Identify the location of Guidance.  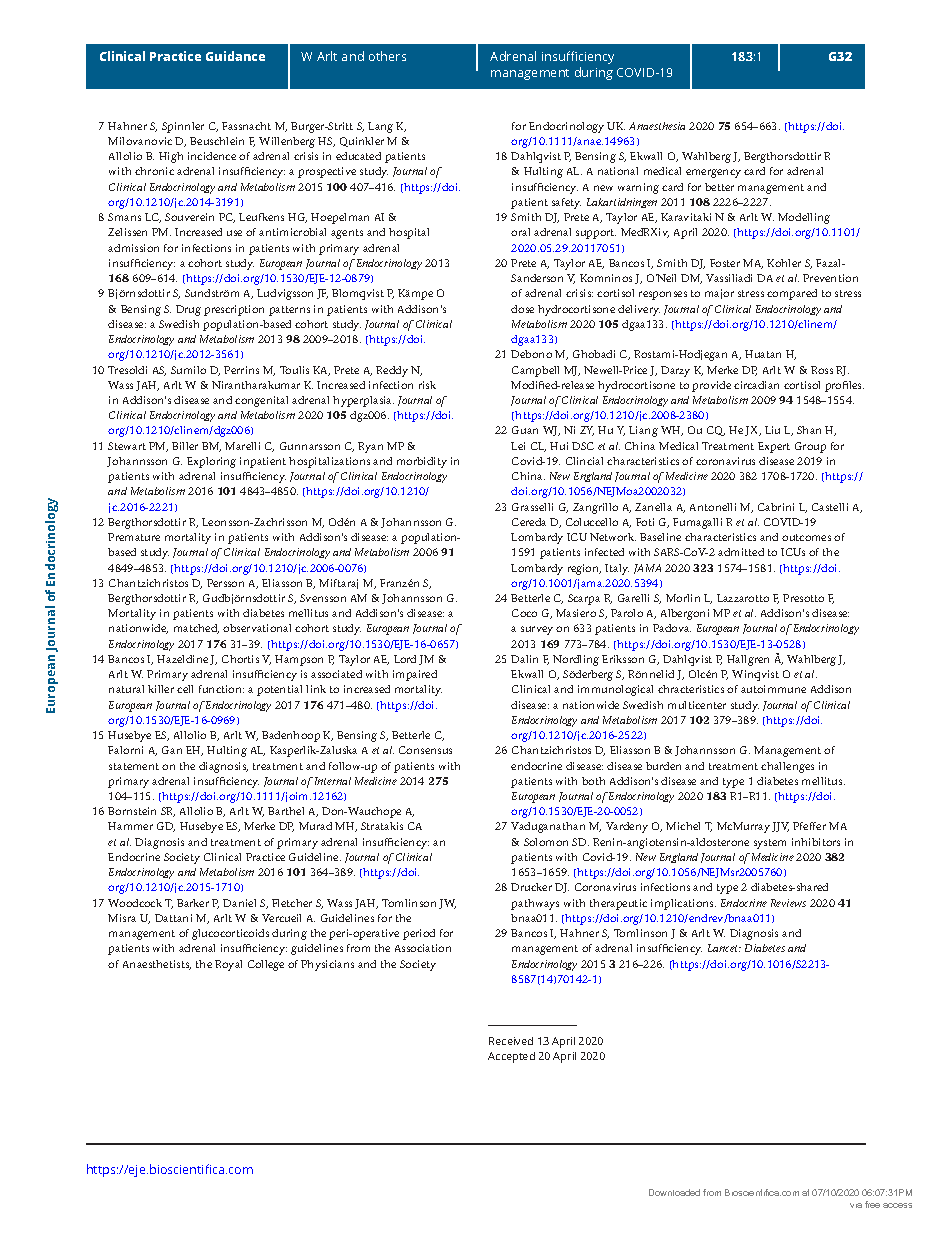
(235, 56).
